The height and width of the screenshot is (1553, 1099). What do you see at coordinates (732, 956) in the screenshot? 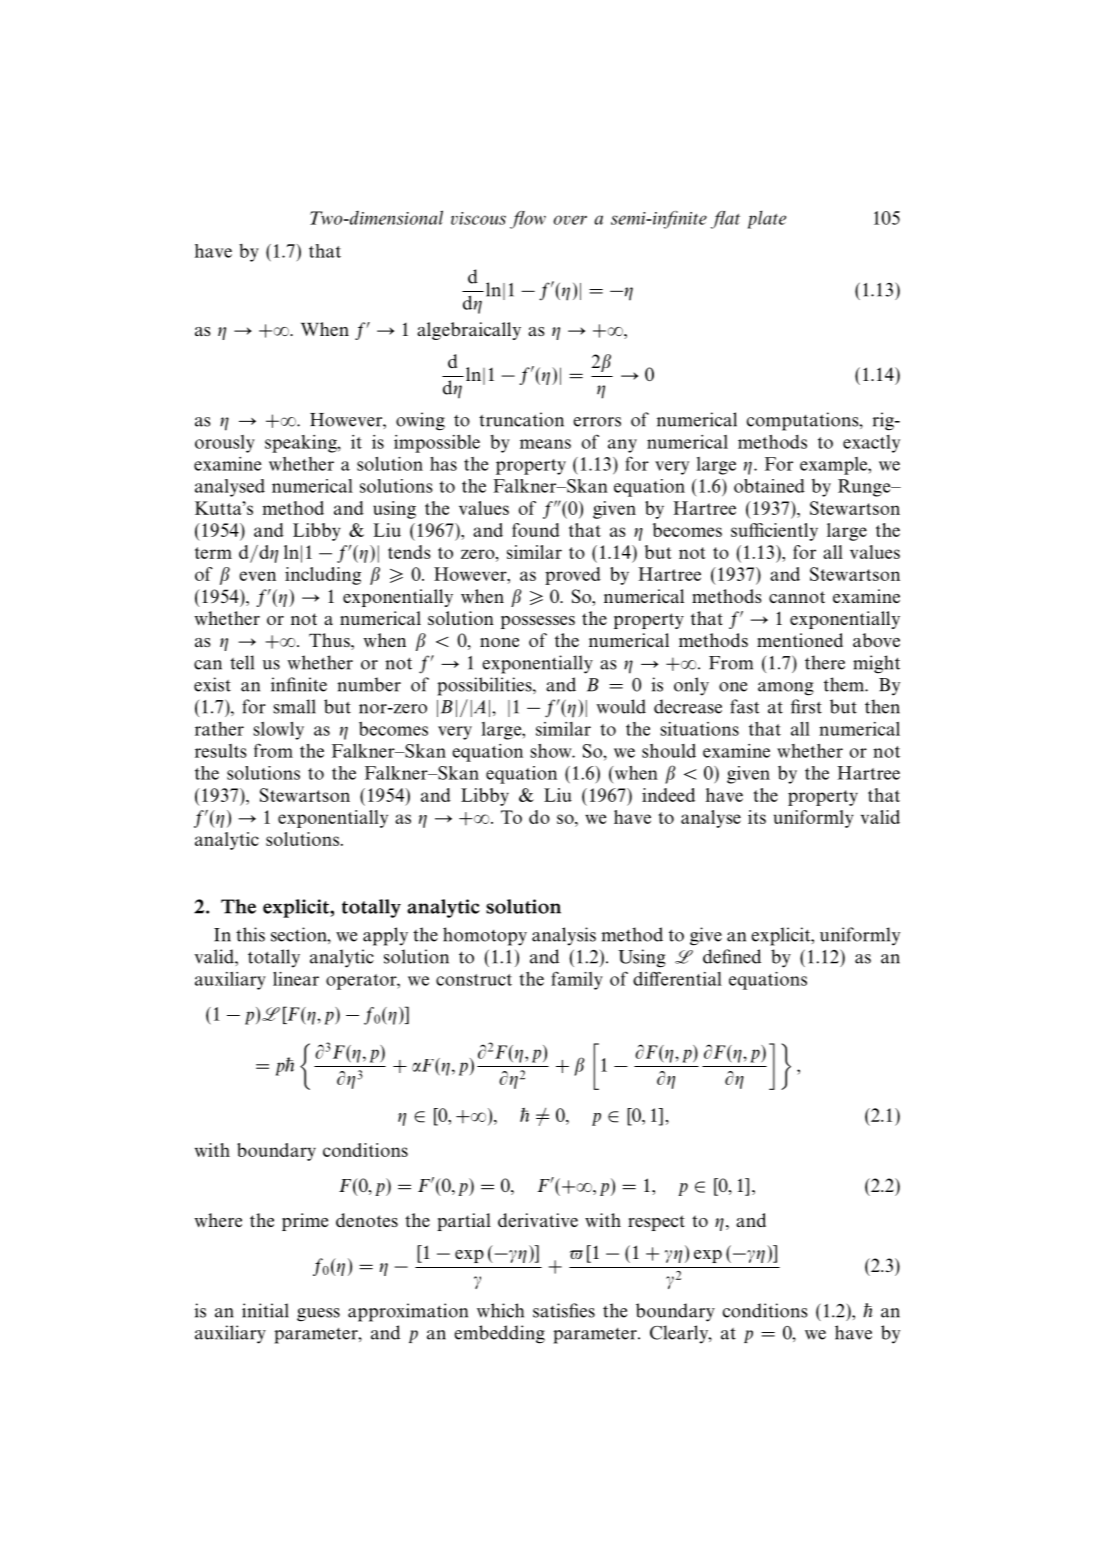
I see `defined` at bounding box center [732, 956].
